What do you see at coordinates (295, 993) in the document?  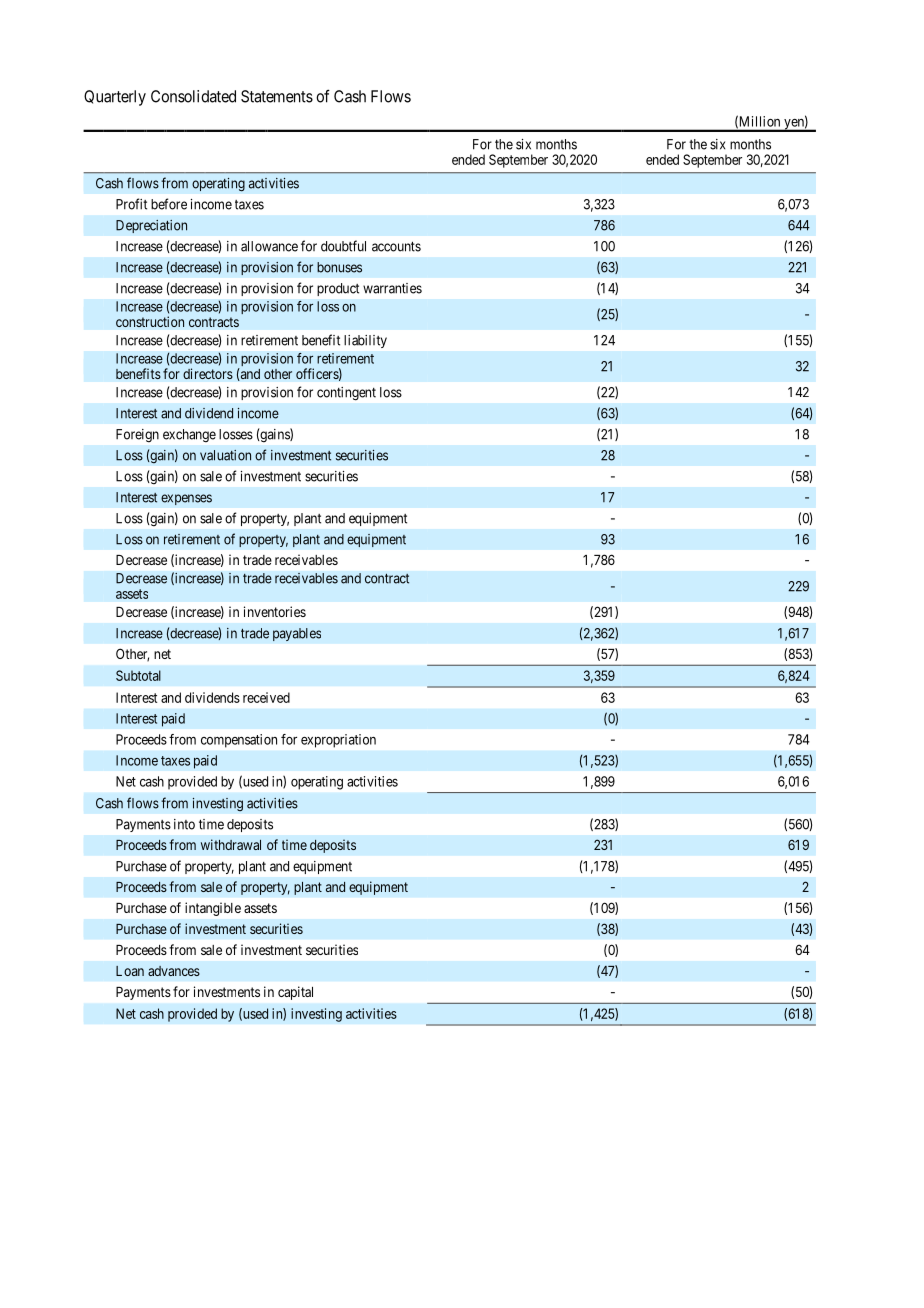 I see `capital` at bounding box center [295, 993].
